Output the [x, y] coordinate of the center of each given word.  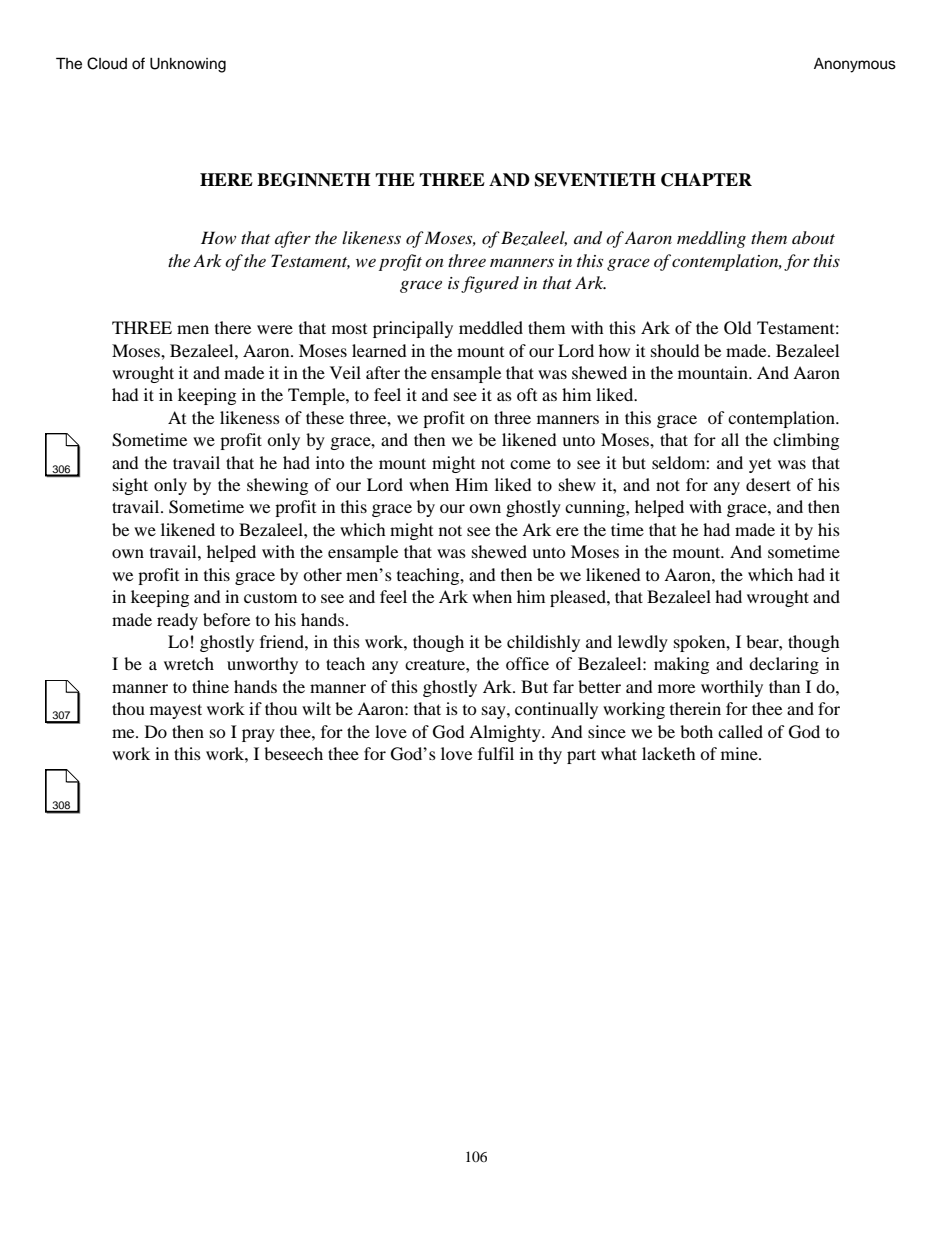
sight [130, 486]
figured [490, 284]
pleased [579, 598]
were [275, 329]
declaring [784, 665]
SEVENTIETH [595, 180]
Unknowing [188, 65]
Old [738, 328]
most [349, 329]
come [530, 464]
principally [413, 329]
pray [258, 735]
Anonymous [855, 65]
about [813, 237]
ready [177, 621]
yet [760, 466]
